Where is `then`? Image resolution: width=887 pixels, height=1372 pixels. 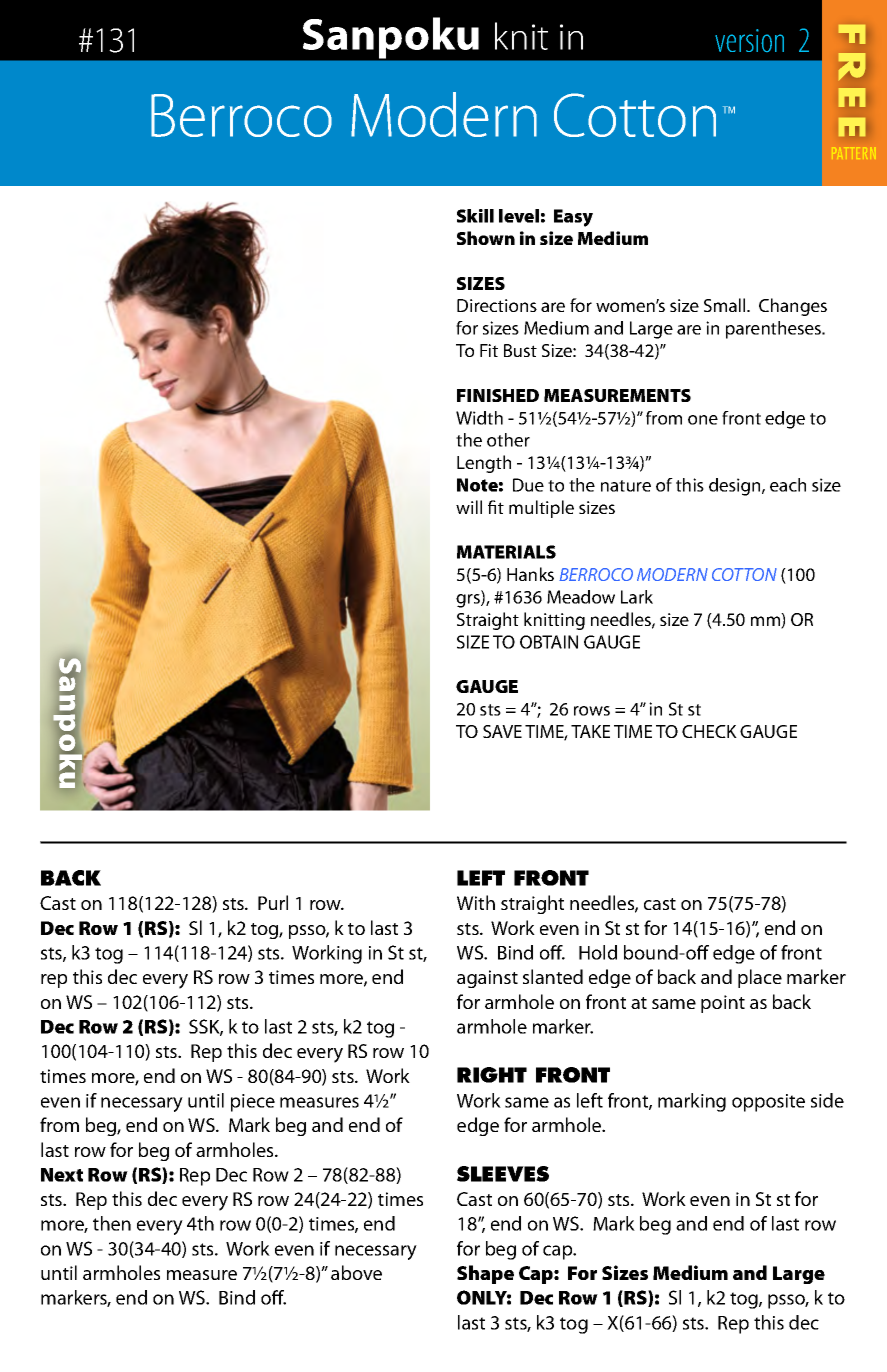 then is located at coordinates (112, 1223).
